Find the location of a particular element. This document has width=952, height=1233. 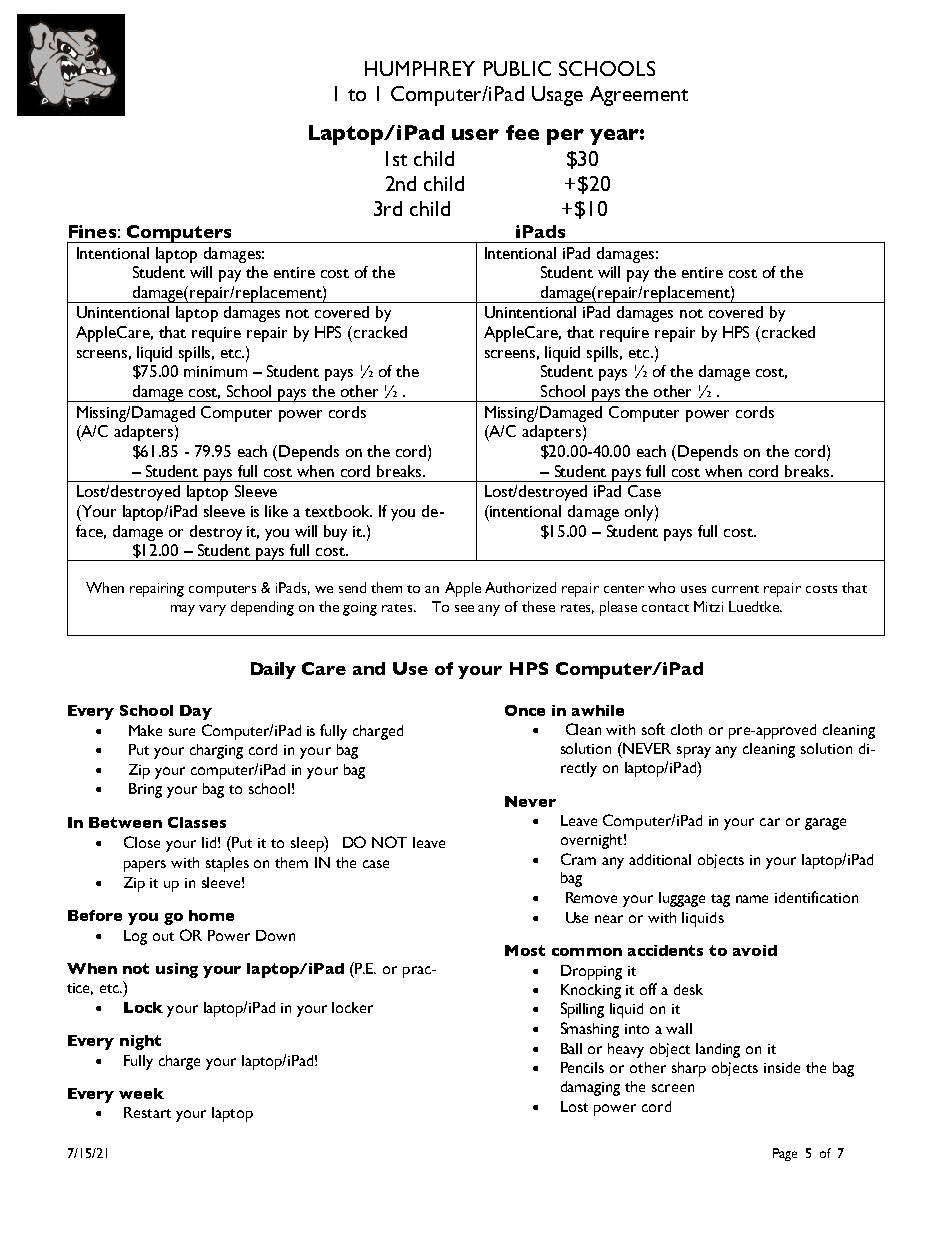

uses is located at coordinates (693, 589).
